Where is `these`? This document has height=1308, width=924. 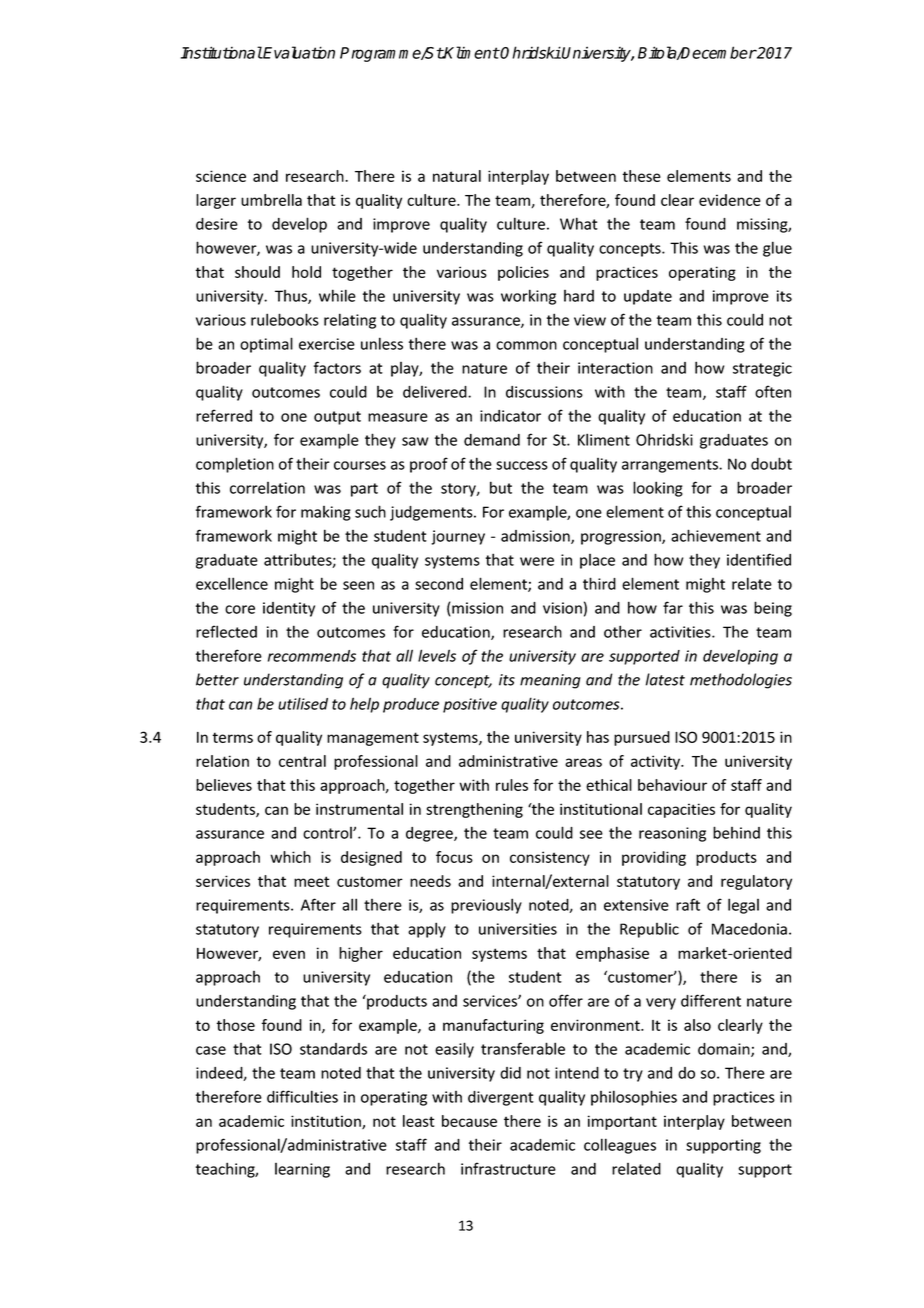 these is located at coordinates (641, 176).
